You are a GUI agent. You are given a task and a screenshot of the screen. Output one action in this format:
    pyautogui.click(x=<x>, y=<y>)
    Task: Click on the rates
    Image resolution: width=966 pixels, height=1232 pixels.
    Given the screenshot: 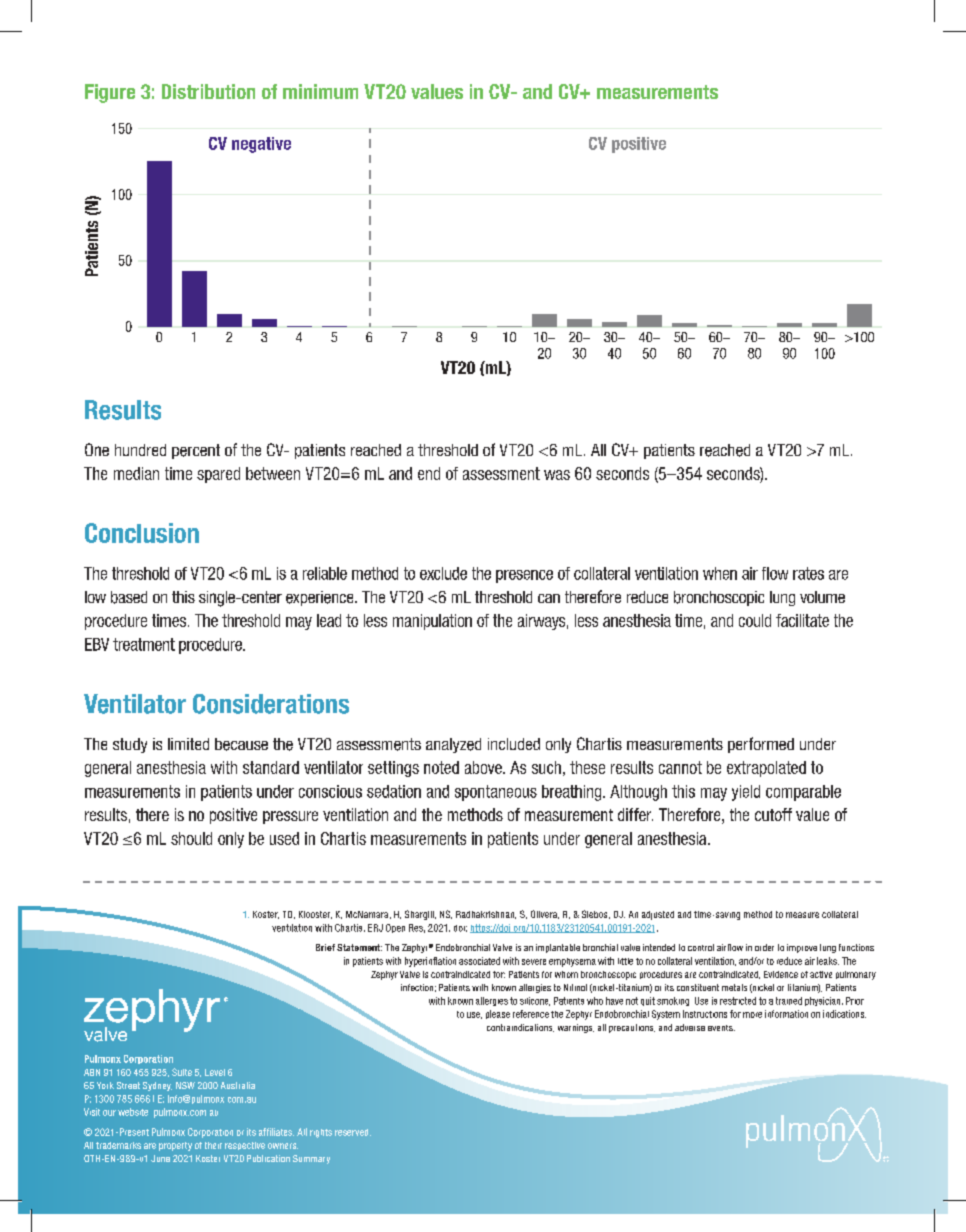 What is the action you would take?
    pyautogui.click(x=808, y=573)
